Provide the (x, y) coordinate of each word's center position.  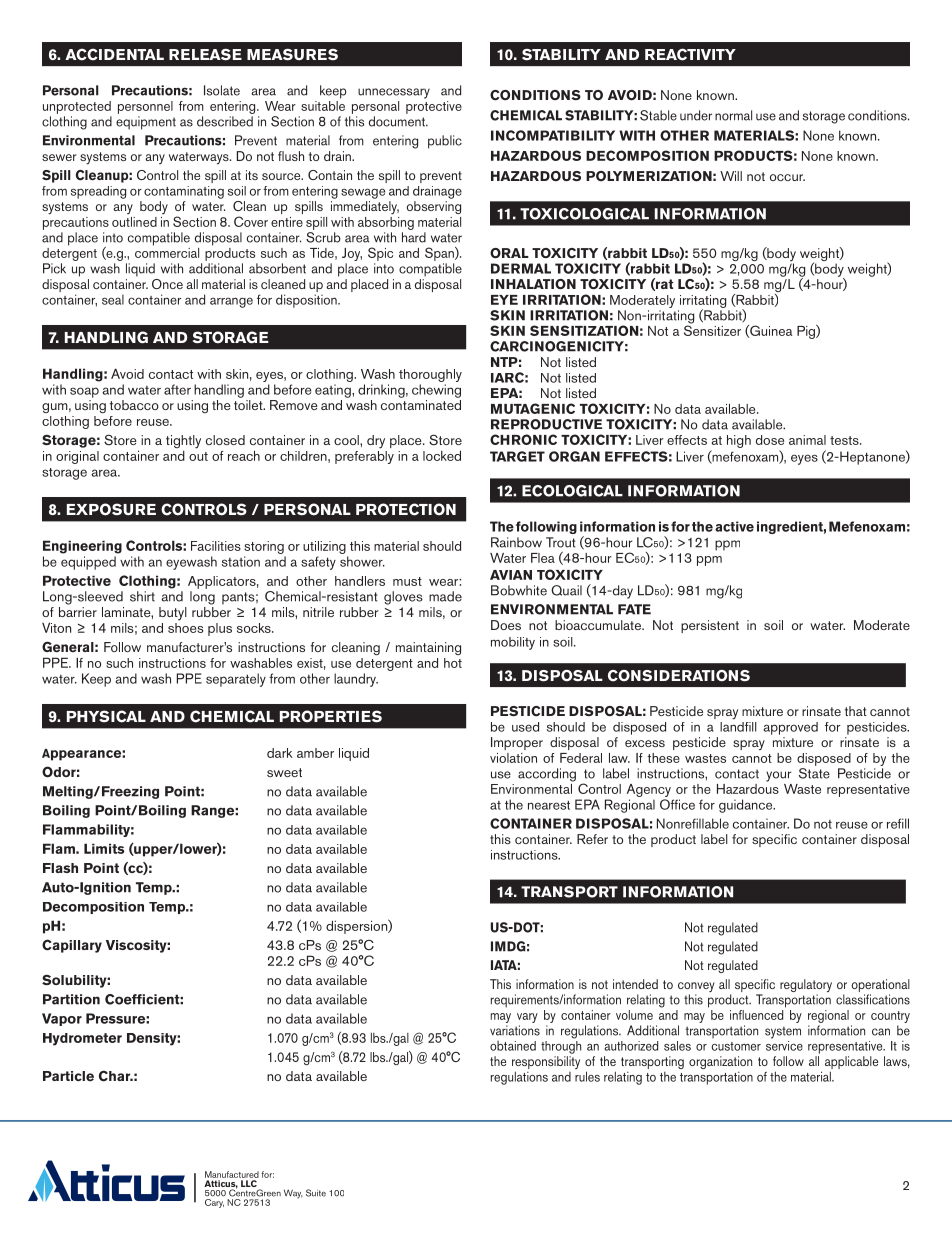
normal (733, 115)
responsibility (546, 1064)
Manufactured (232, 1174)
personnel (145, 107)
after (177, 389)
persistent (710, 626)
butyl (173, 614)
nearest (549, 805)
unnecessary (394, 93)
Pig (807, 332)
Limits (104, 848)
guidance (747, 806)
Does (506, 625)
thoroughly (430, 375)
